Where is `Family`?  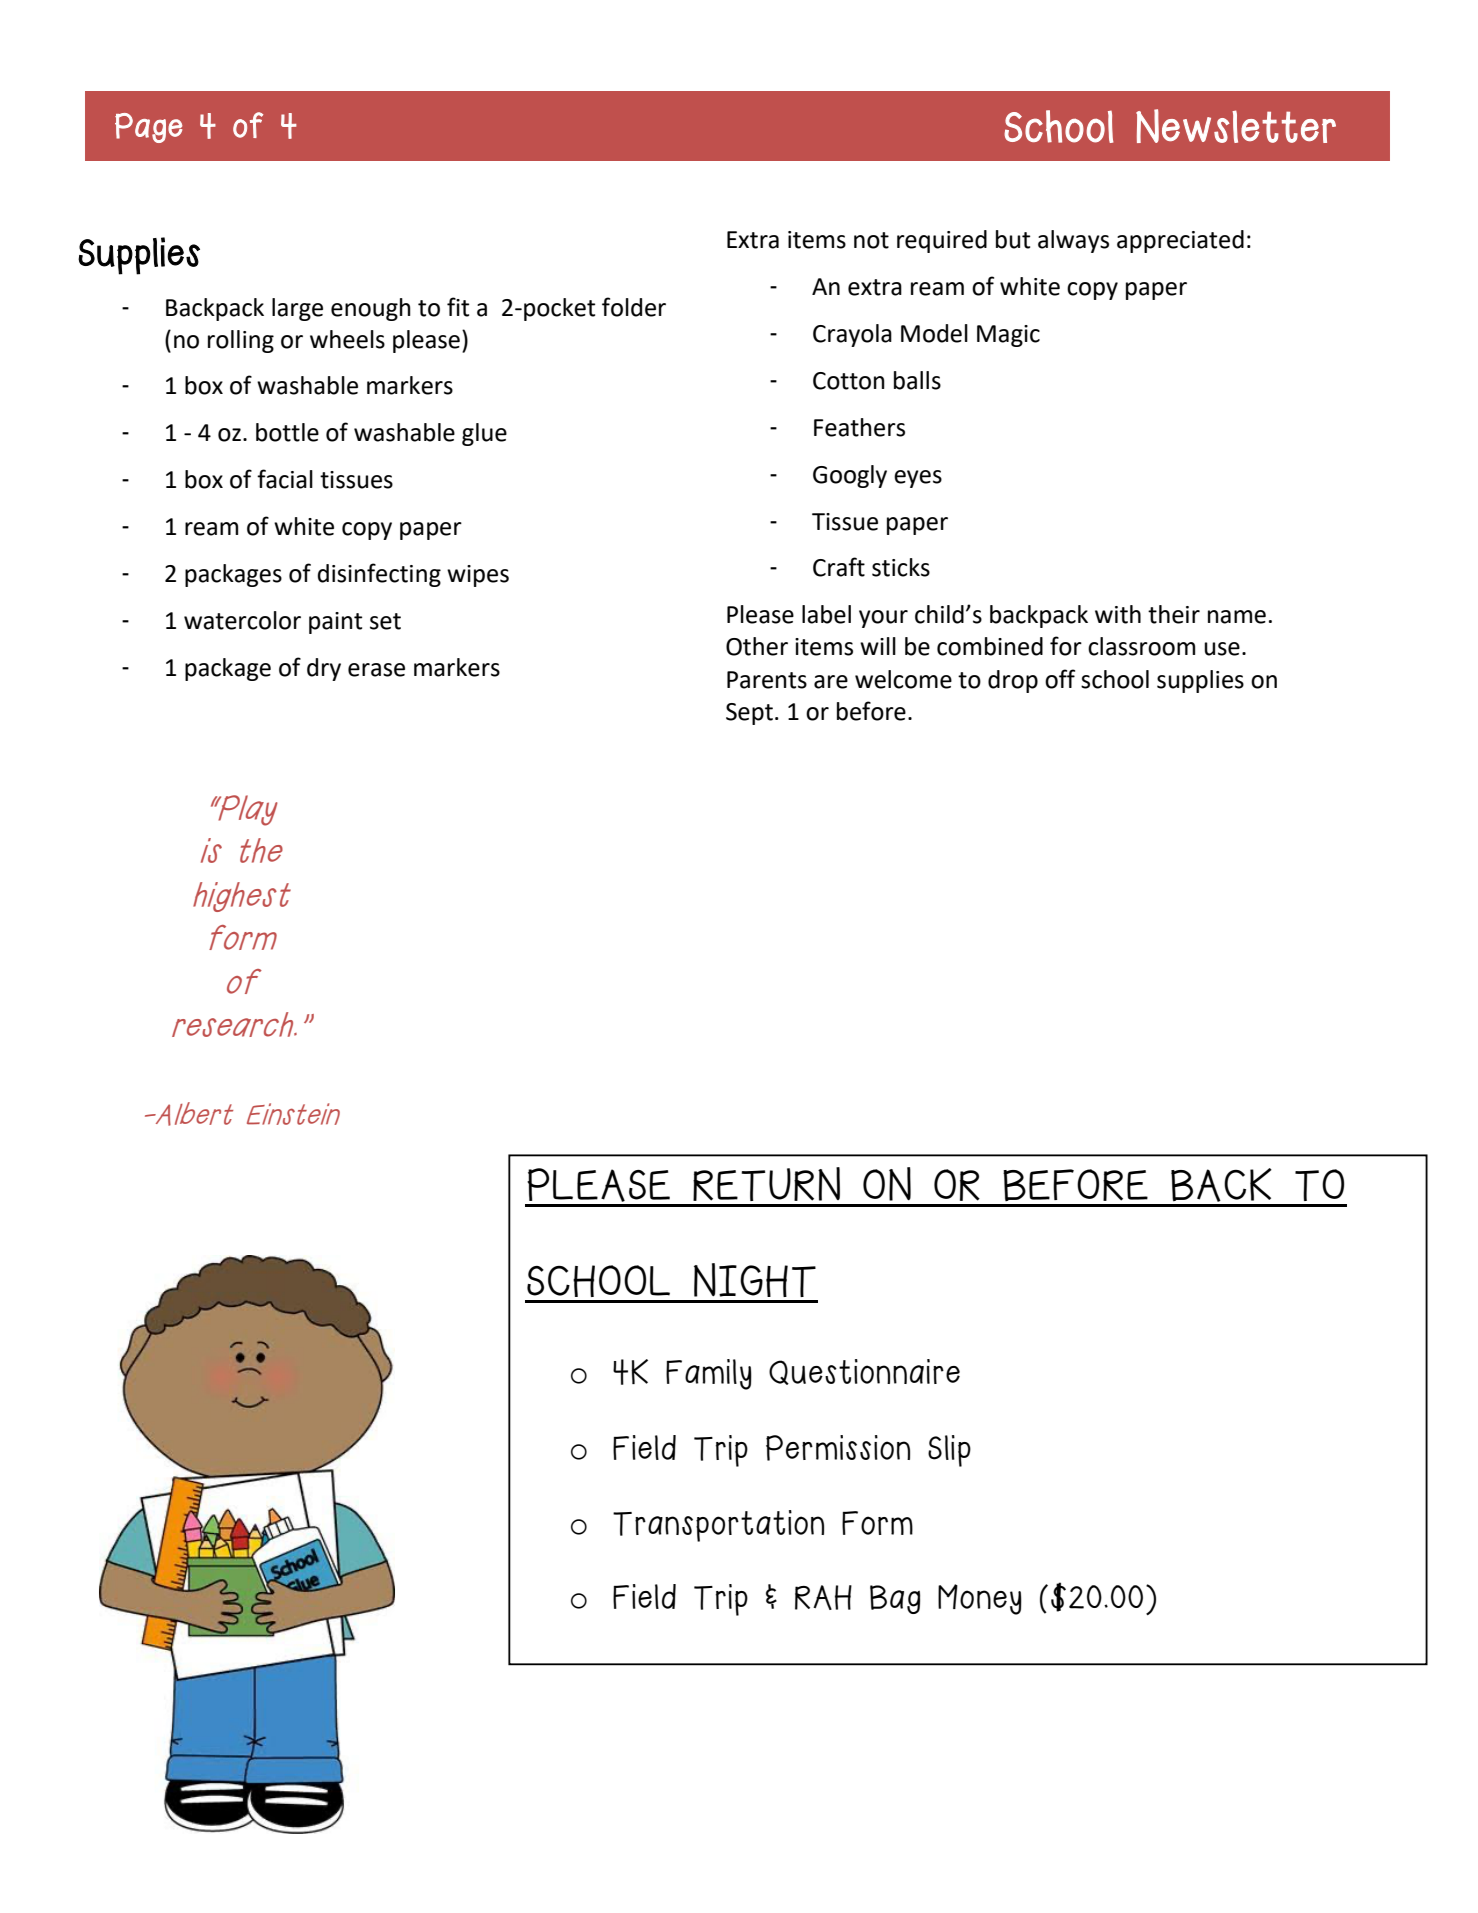 Family is located at coordinates (709, 1374).
